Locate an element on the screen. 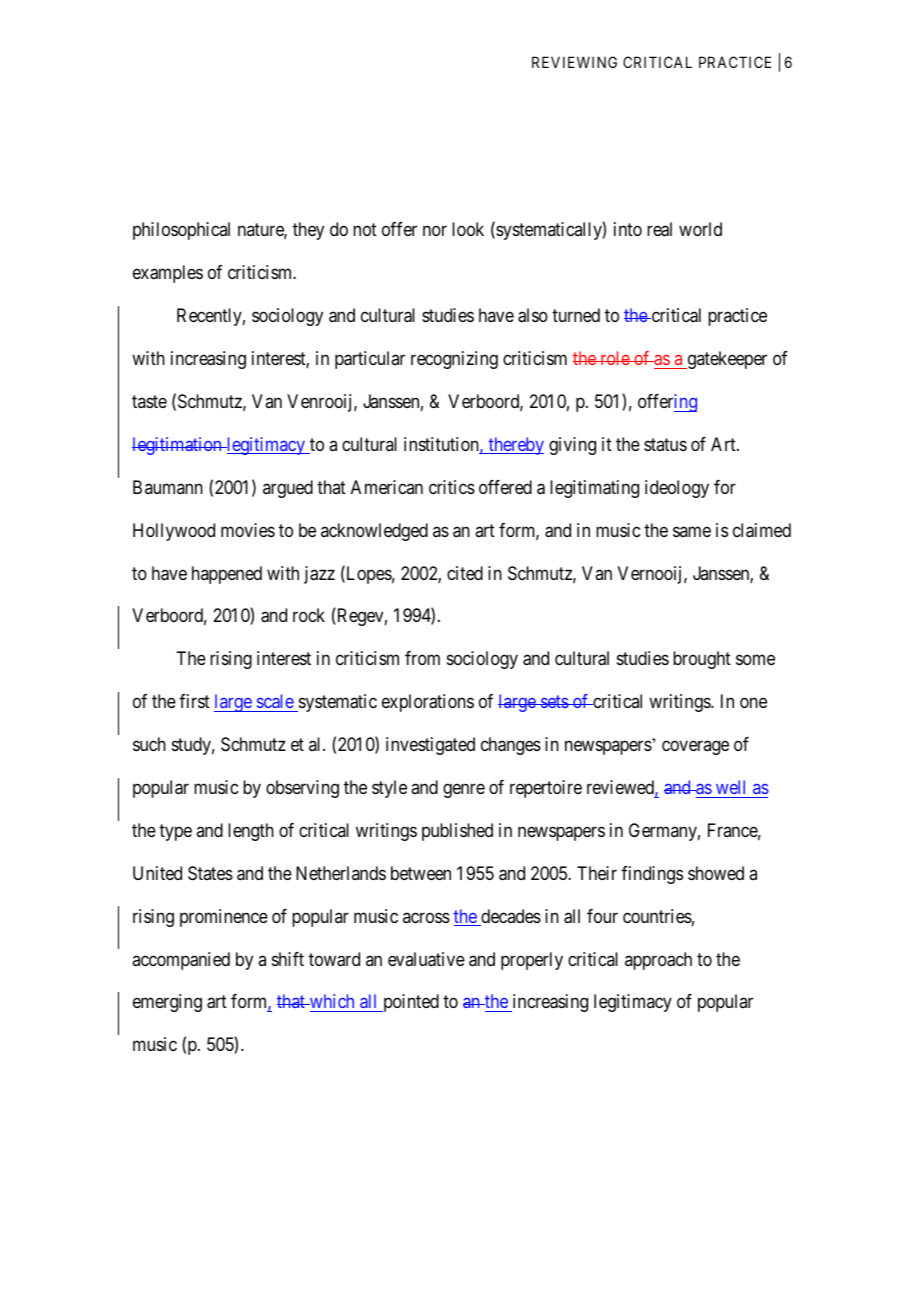  gatekeeper is located at coordinates (726, 360).
